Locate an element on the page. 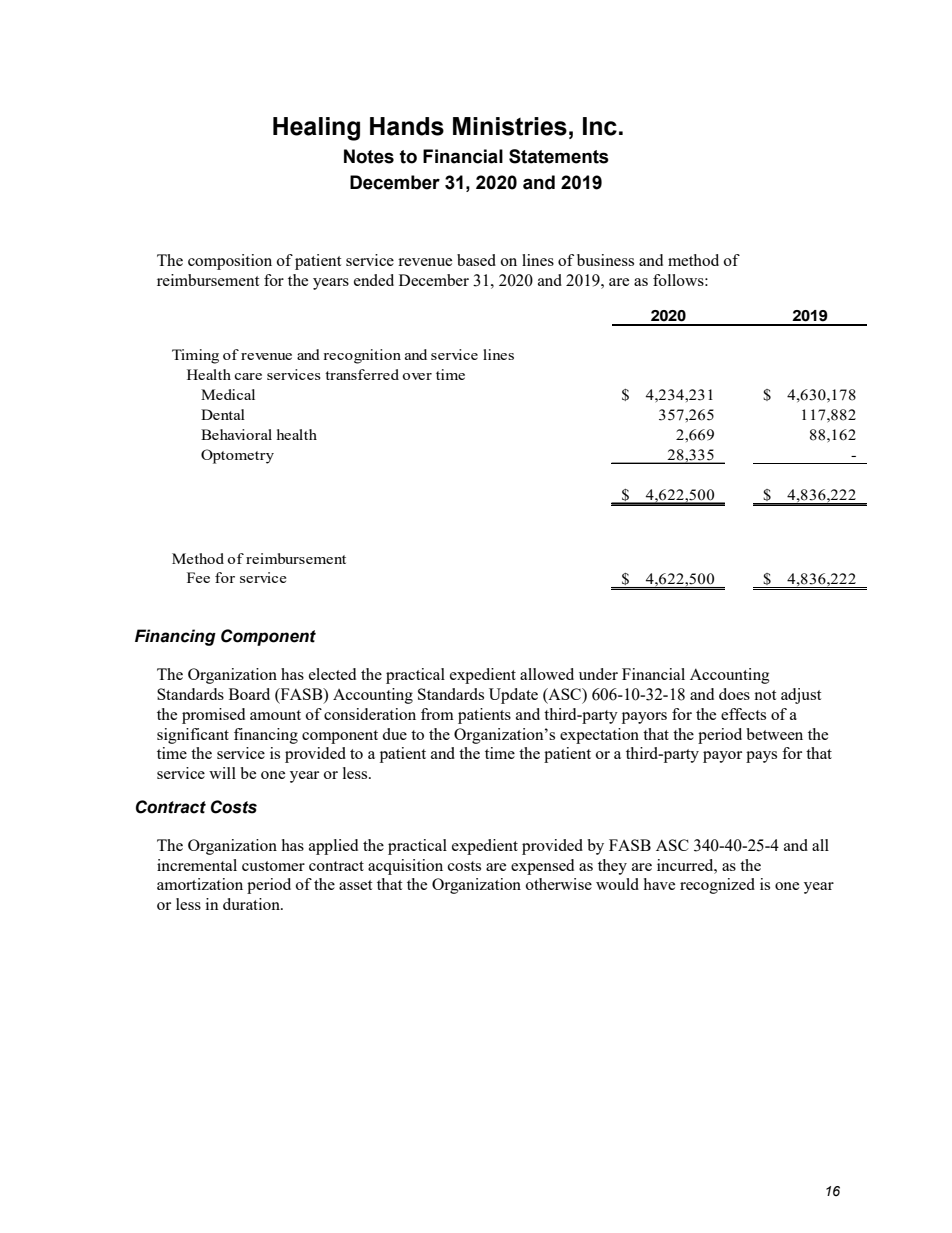 The image size is (952, 1233). Board is located at coordinates (249, 694).
